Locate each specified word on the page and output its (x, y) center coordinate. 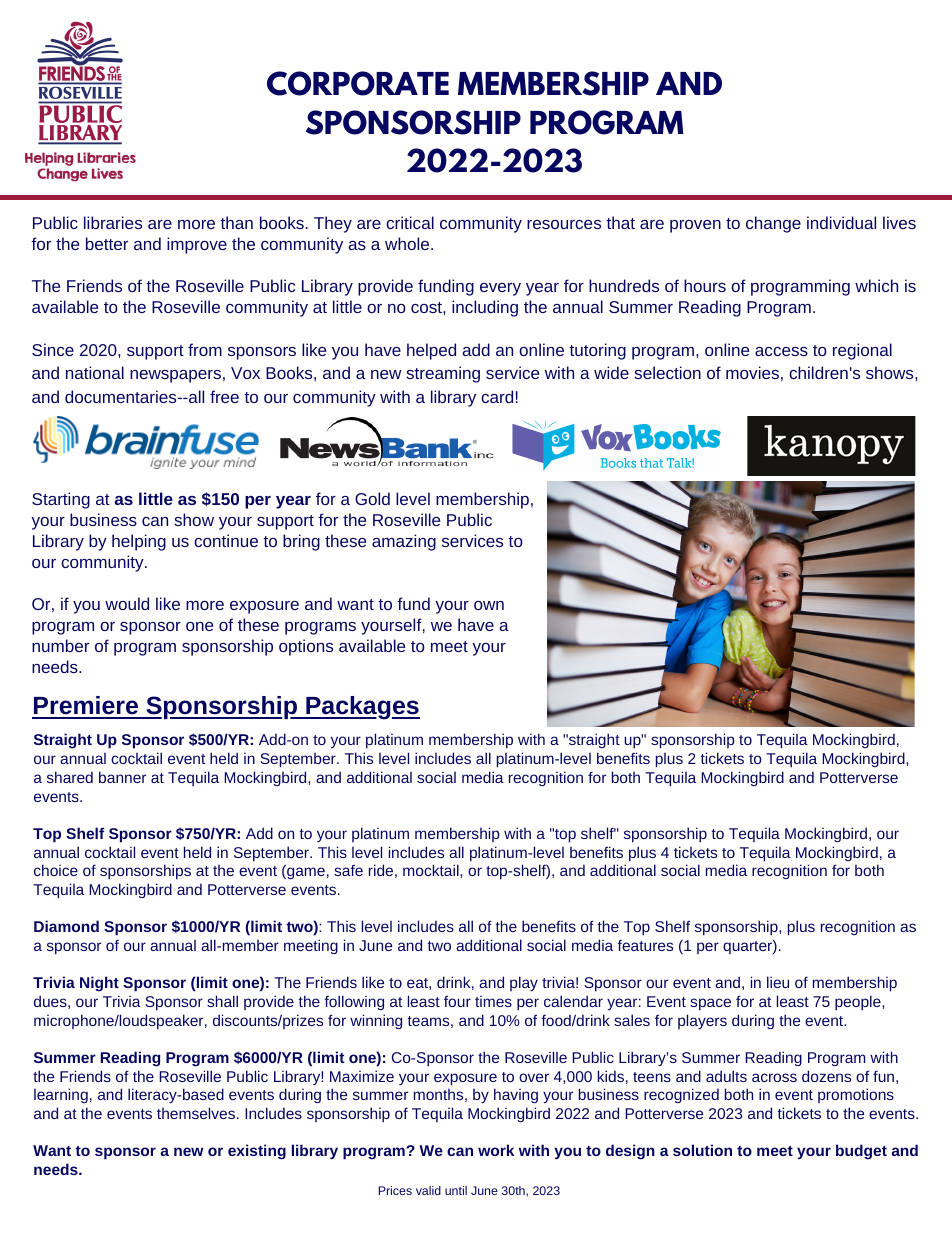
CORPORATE (358, 83)
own (489, 605)
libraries (113, 222)
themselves (197, 1113)
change (773, 224)
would (127, 603)
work (496, 1150)
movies (752, 372)
